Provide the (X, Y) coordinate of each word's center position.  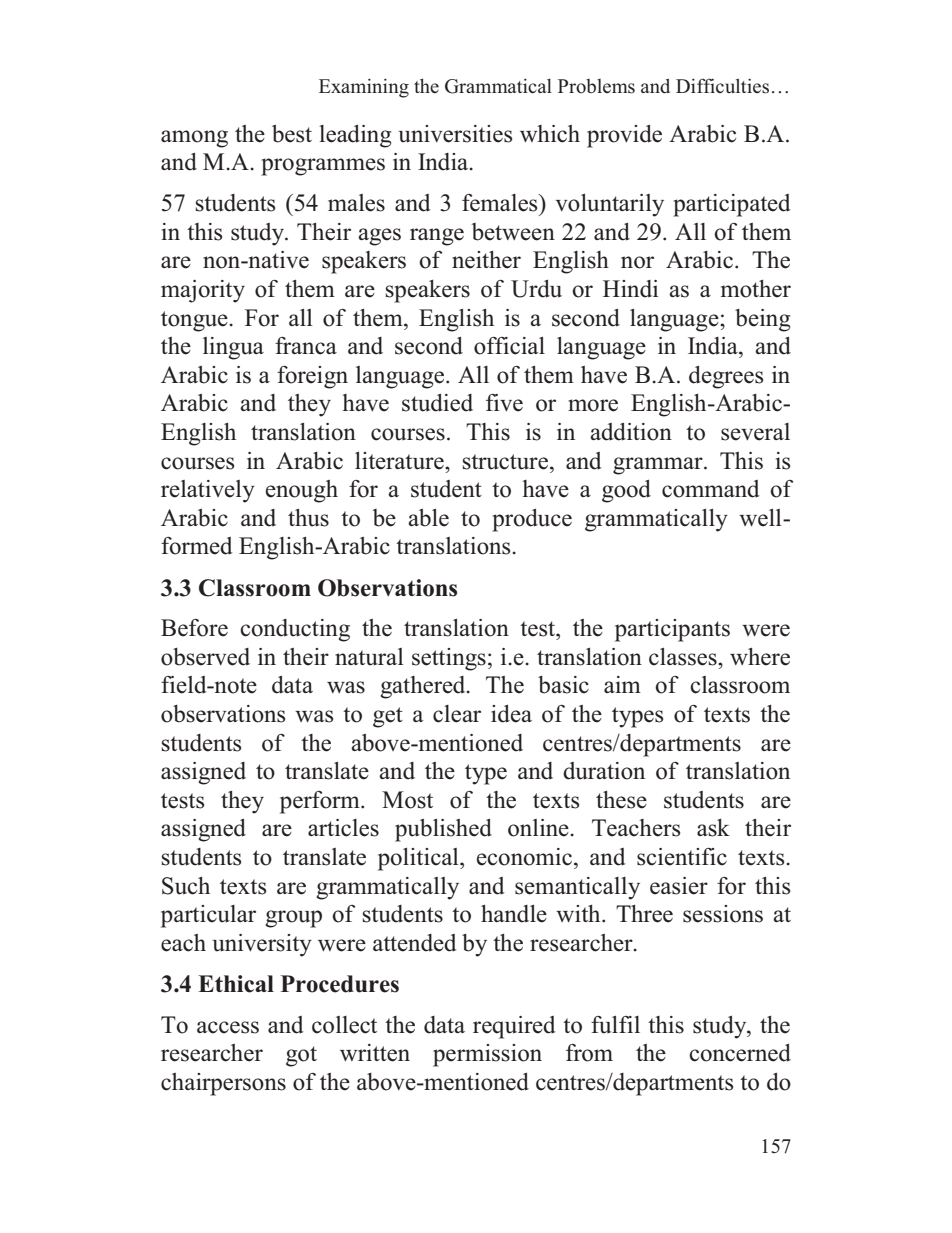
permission (487, 1055)
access (228, 1027)
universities (455, 134)
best (292, 134)
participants (672, 630)
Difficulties (722, 86)
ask (713, 828)
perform (321, 802)
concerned (740, 1053)
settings (449, 659)
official (509, 346)
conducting (295, 630)
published (443, 830)
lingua (233, 348)
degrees (726, 377)
